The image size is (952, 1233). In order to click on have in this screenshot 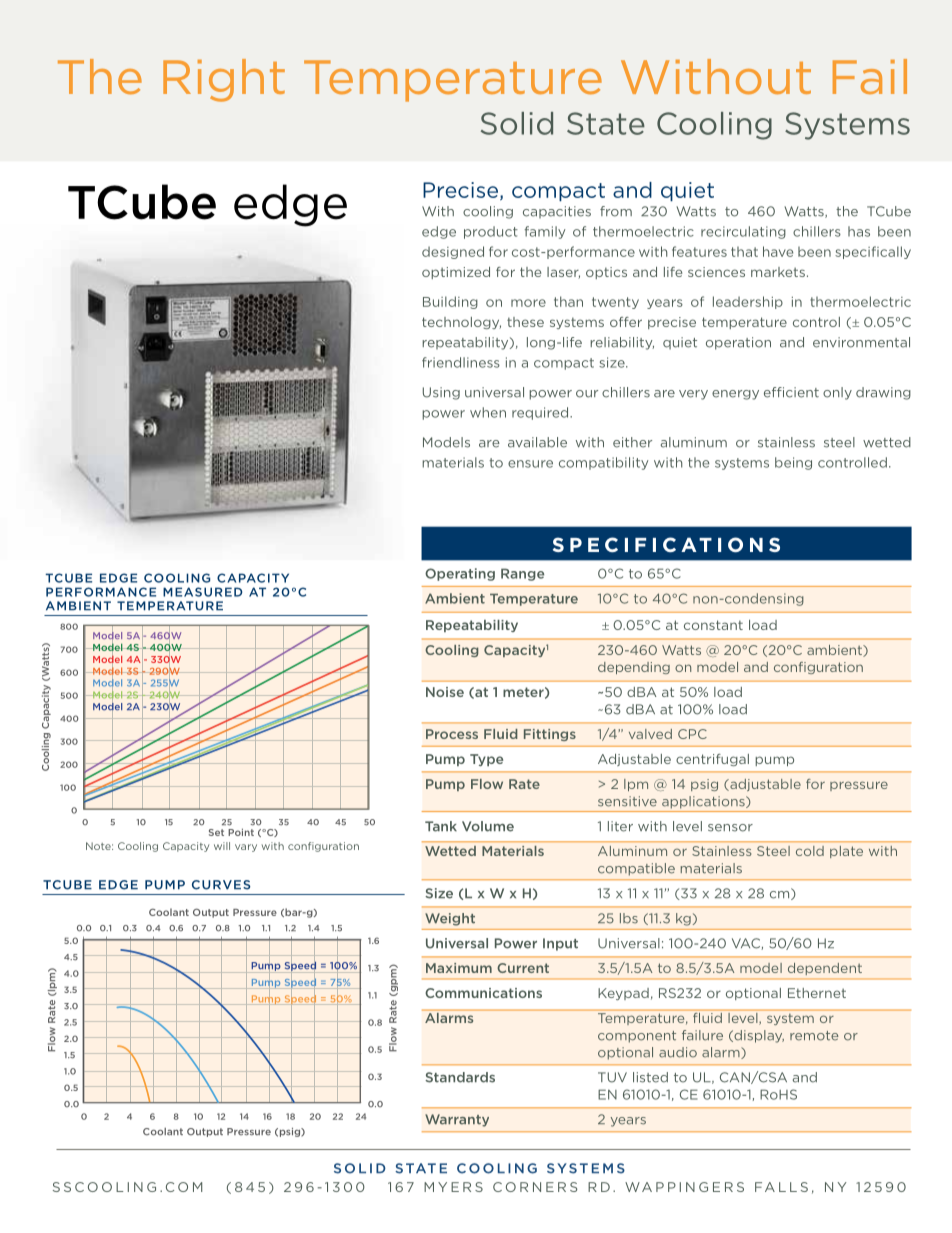, I will do `click(778, 251)`.
